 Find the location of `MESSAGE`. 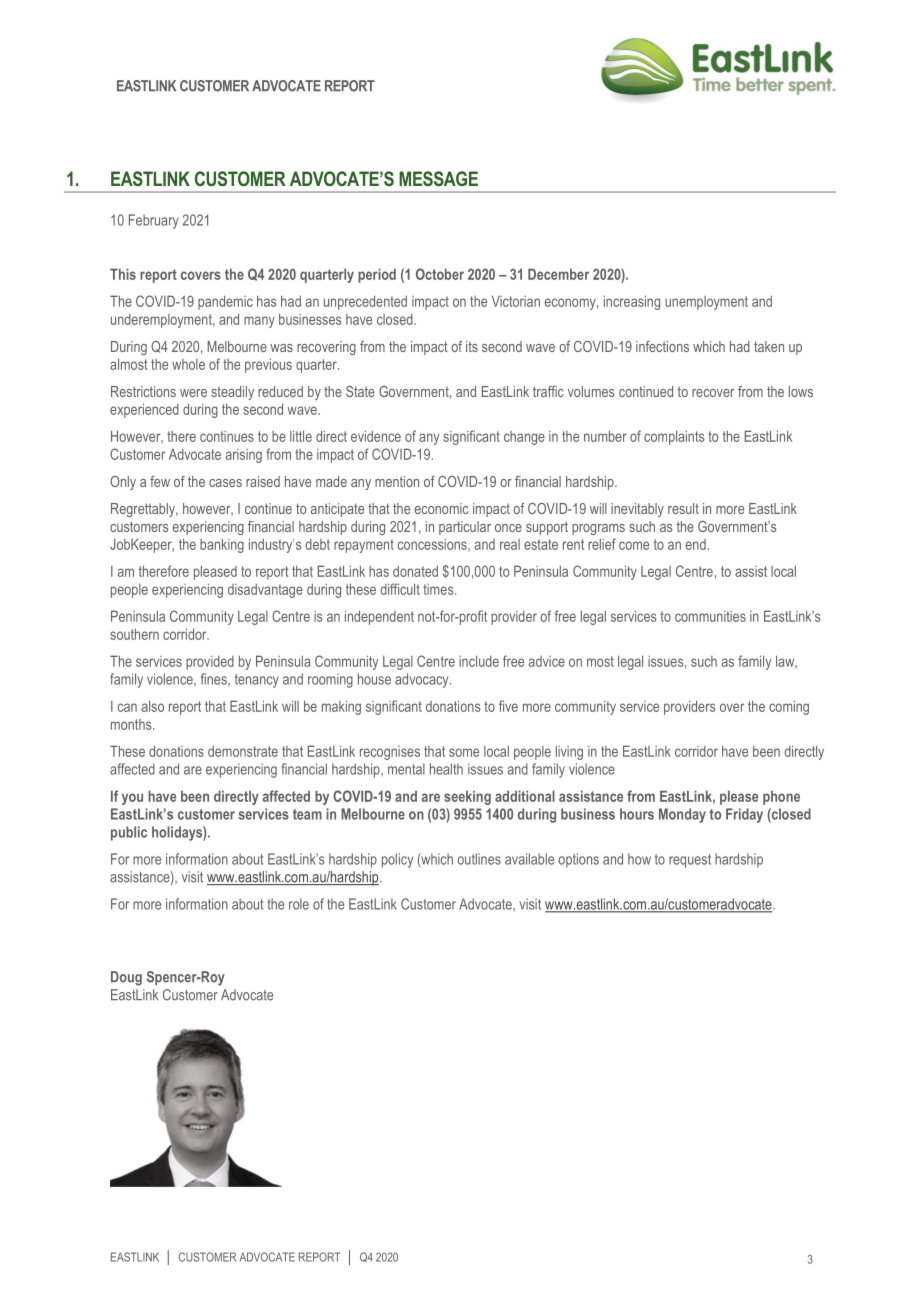

MESSAGE is located at coordinates (438, 178).
